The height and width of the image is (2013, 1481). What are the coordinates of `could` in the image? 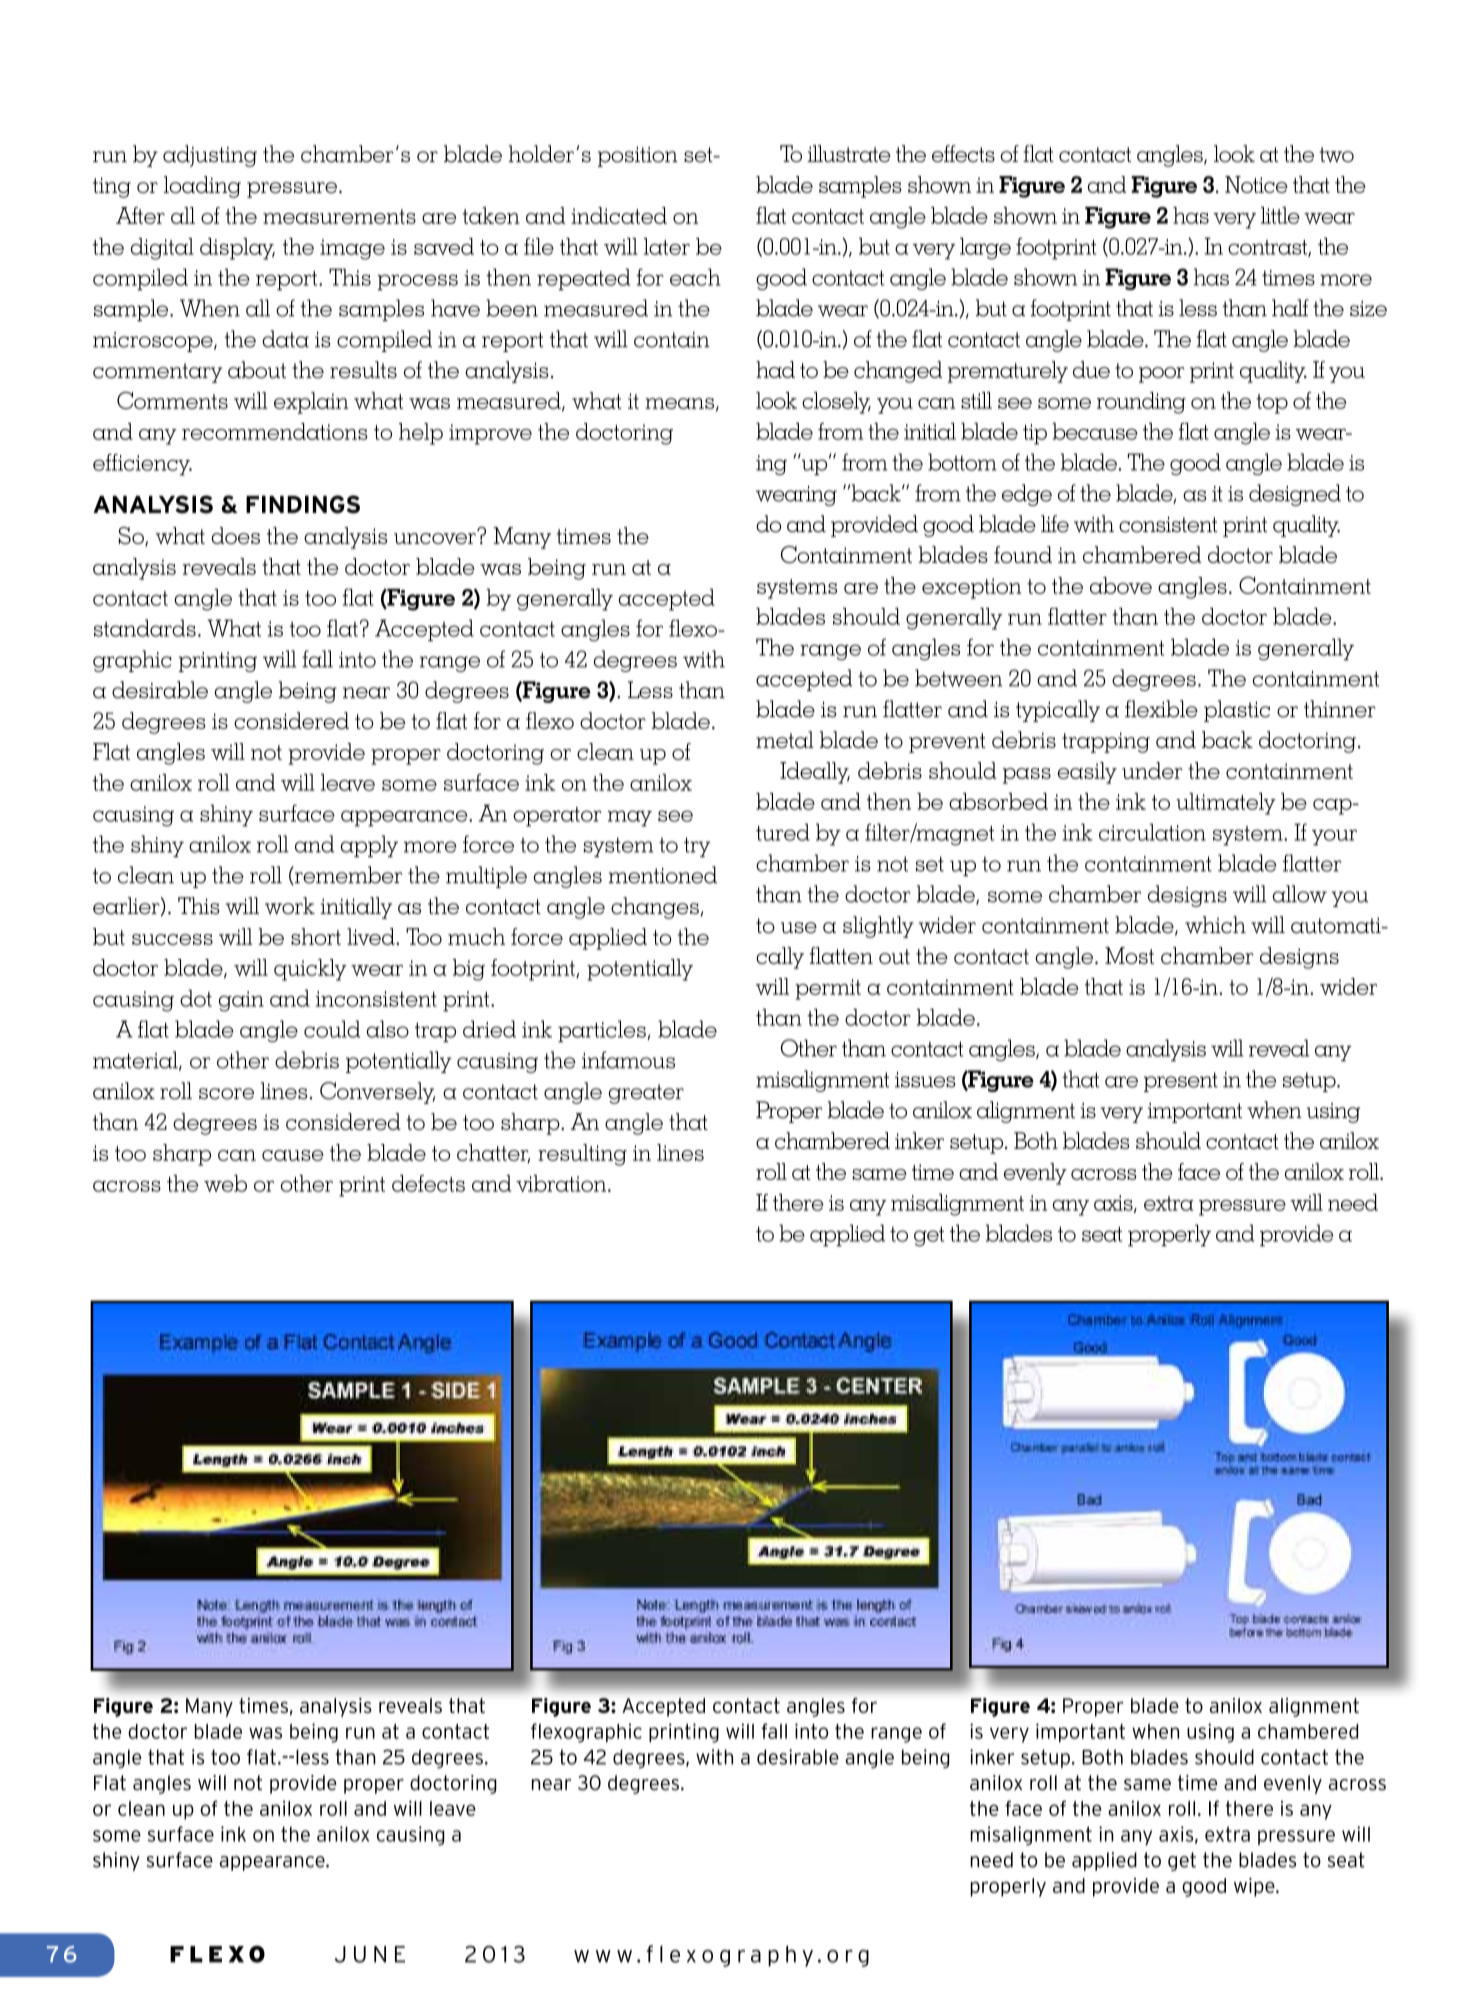 It's located at (332, 1029).
